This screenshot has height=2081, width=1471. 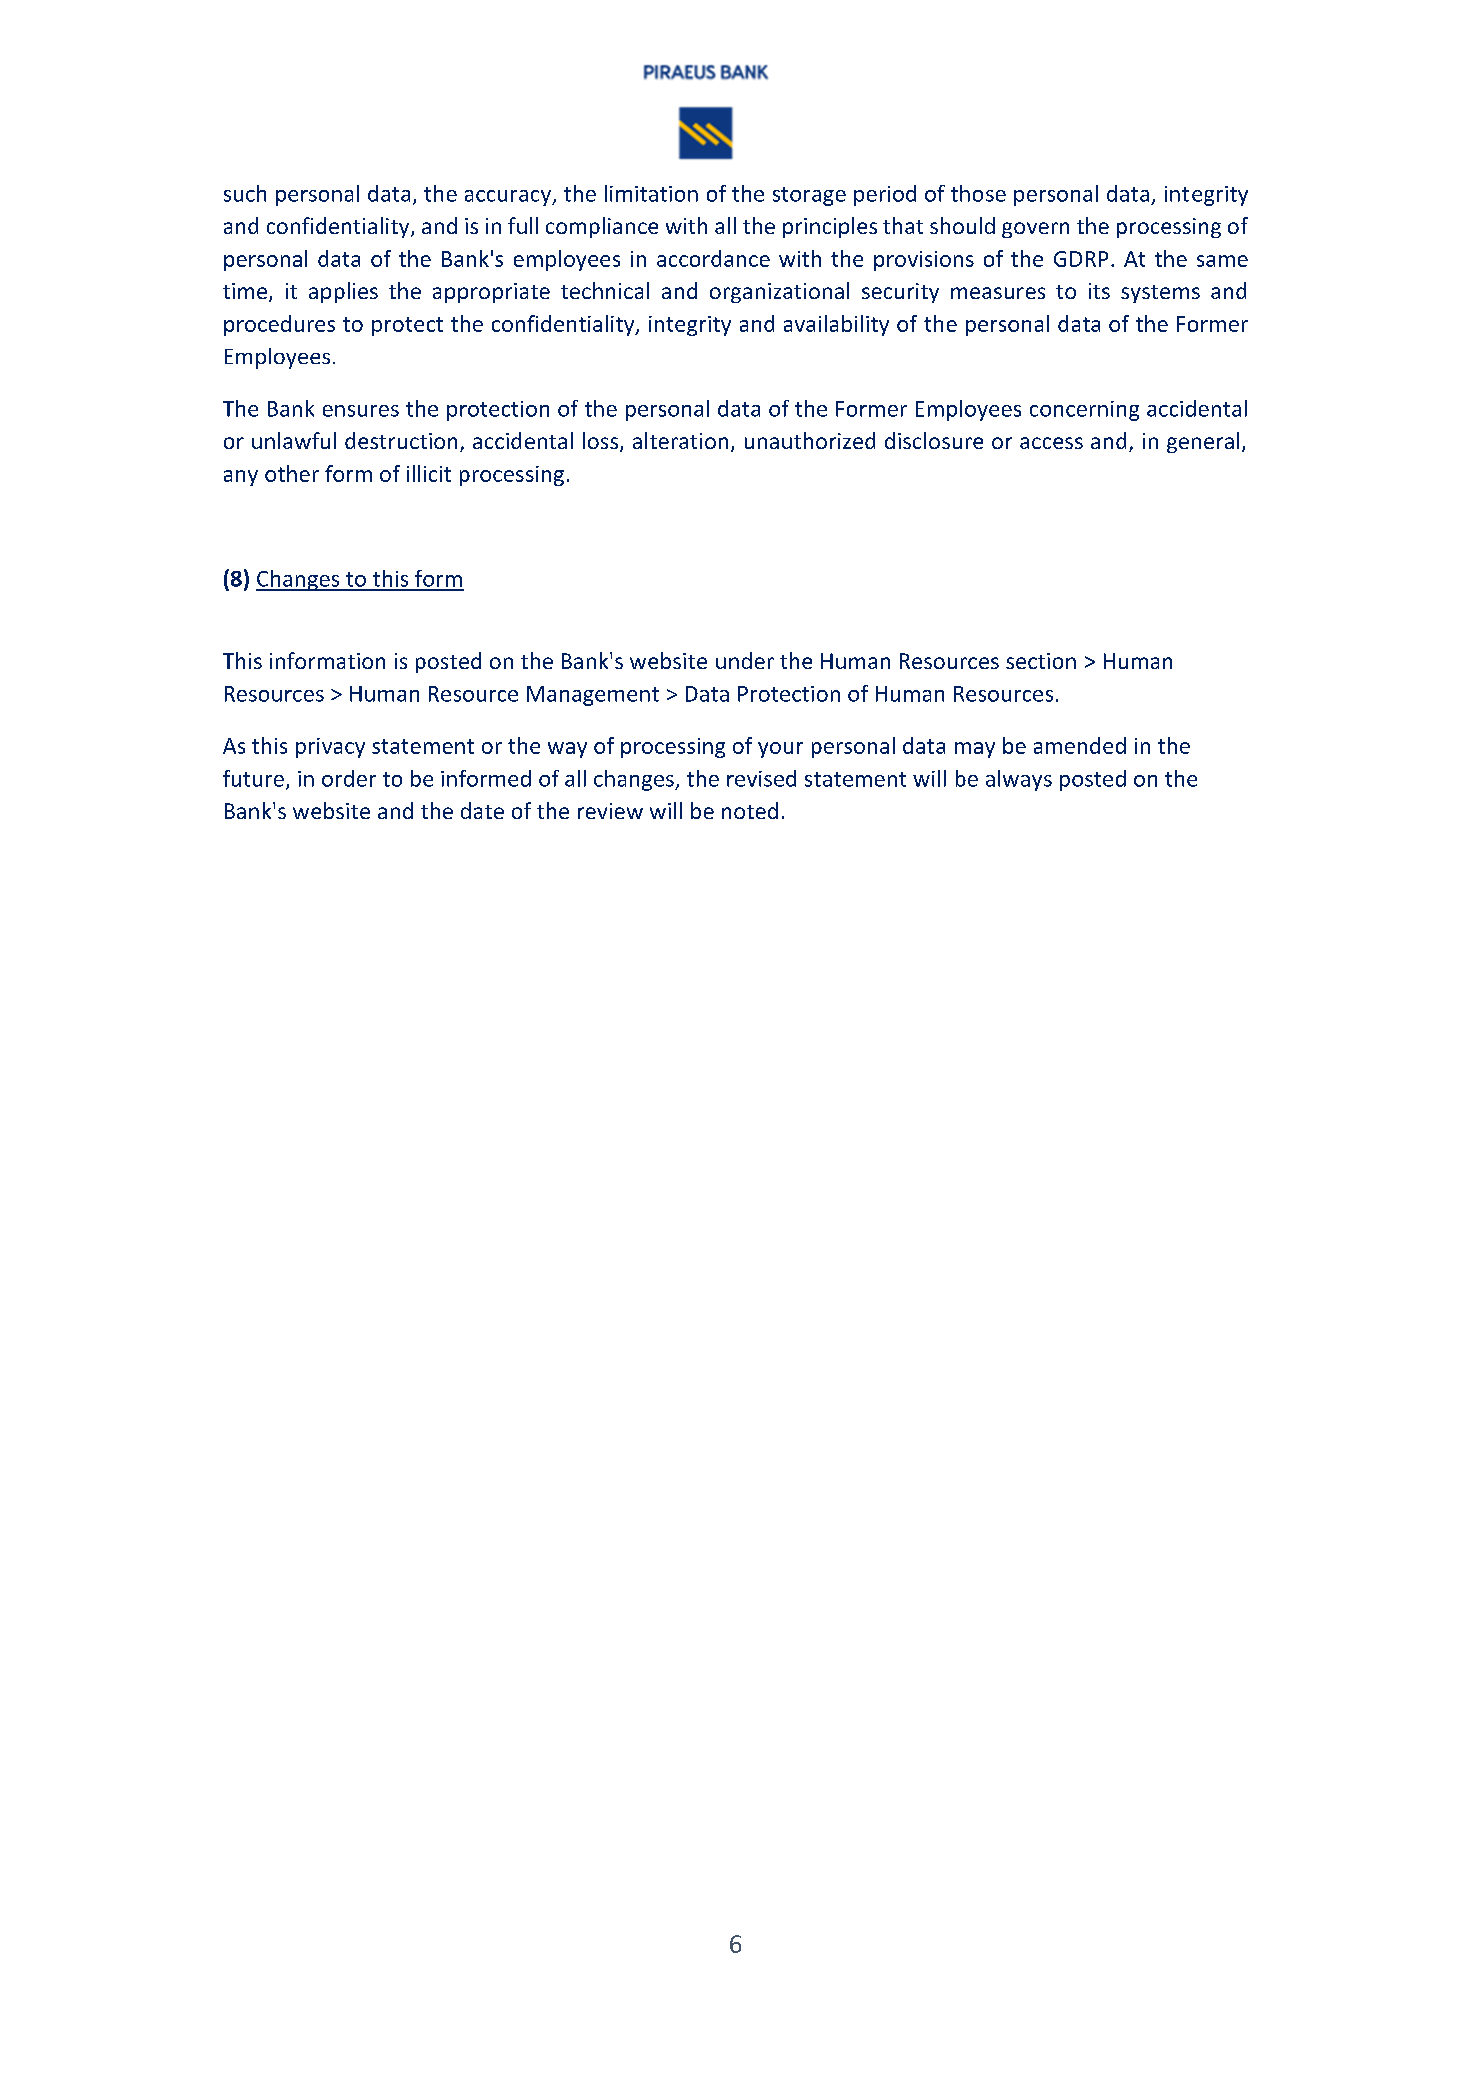 I want to click on concerning, so click(x=1084, y=411).
